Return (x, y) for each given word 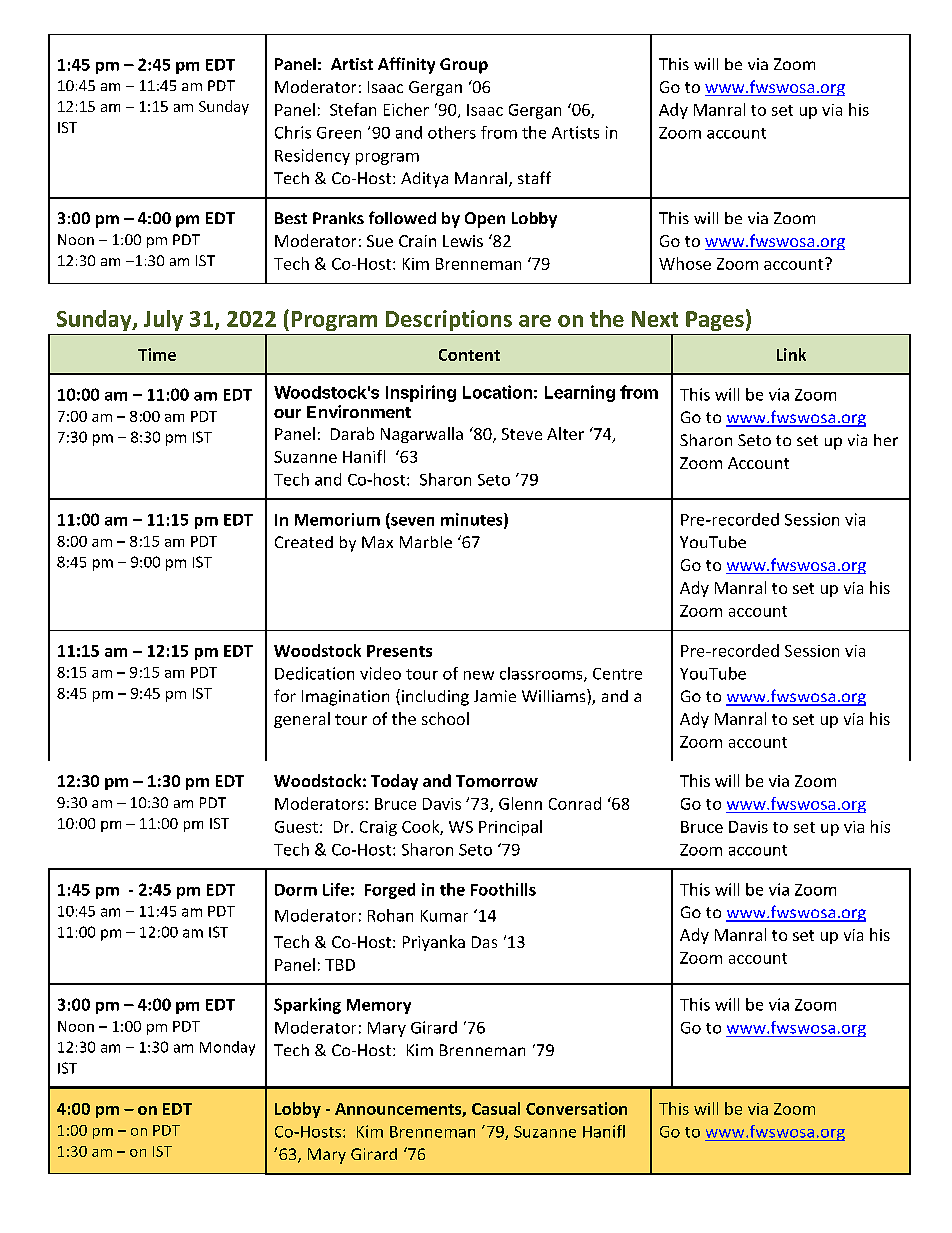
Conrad (575, 803)
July (163, 320)
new (479, 675)
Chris (293, 132)
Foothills (503, 889)
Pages (715, 321)
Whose (685, 263)
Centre (617, 674)
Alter (565, 433)
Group (464, 66)
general (302, 720)
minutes (473, 520)
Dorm (296, 890)
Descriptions (449, 320)
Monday (227, 1048)
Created (304, 542)
